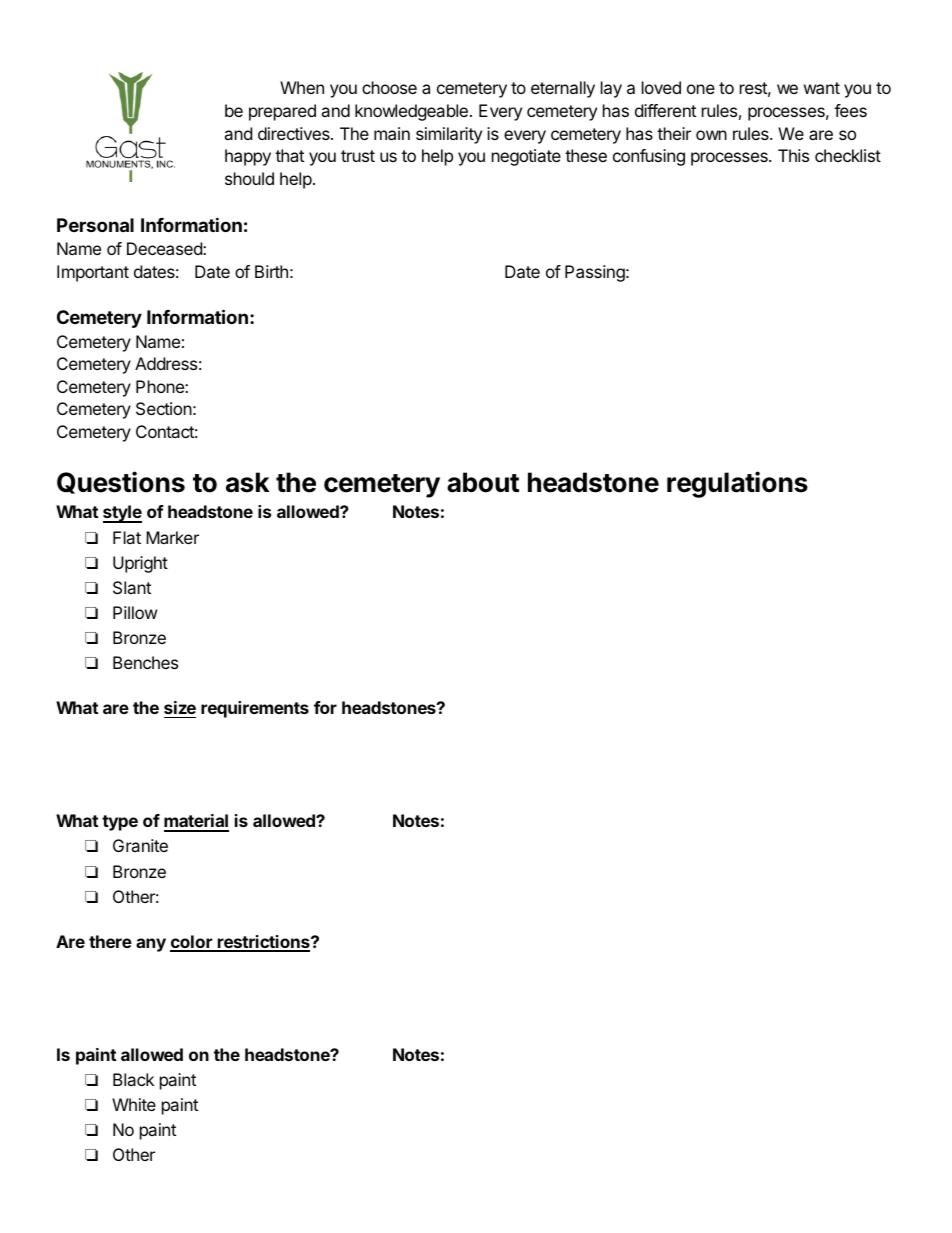 The height and width of the screenshot is (1233, 952). Describe the element at coordinates (255, 709) in the screenshot. I see `requirements` at that location.
